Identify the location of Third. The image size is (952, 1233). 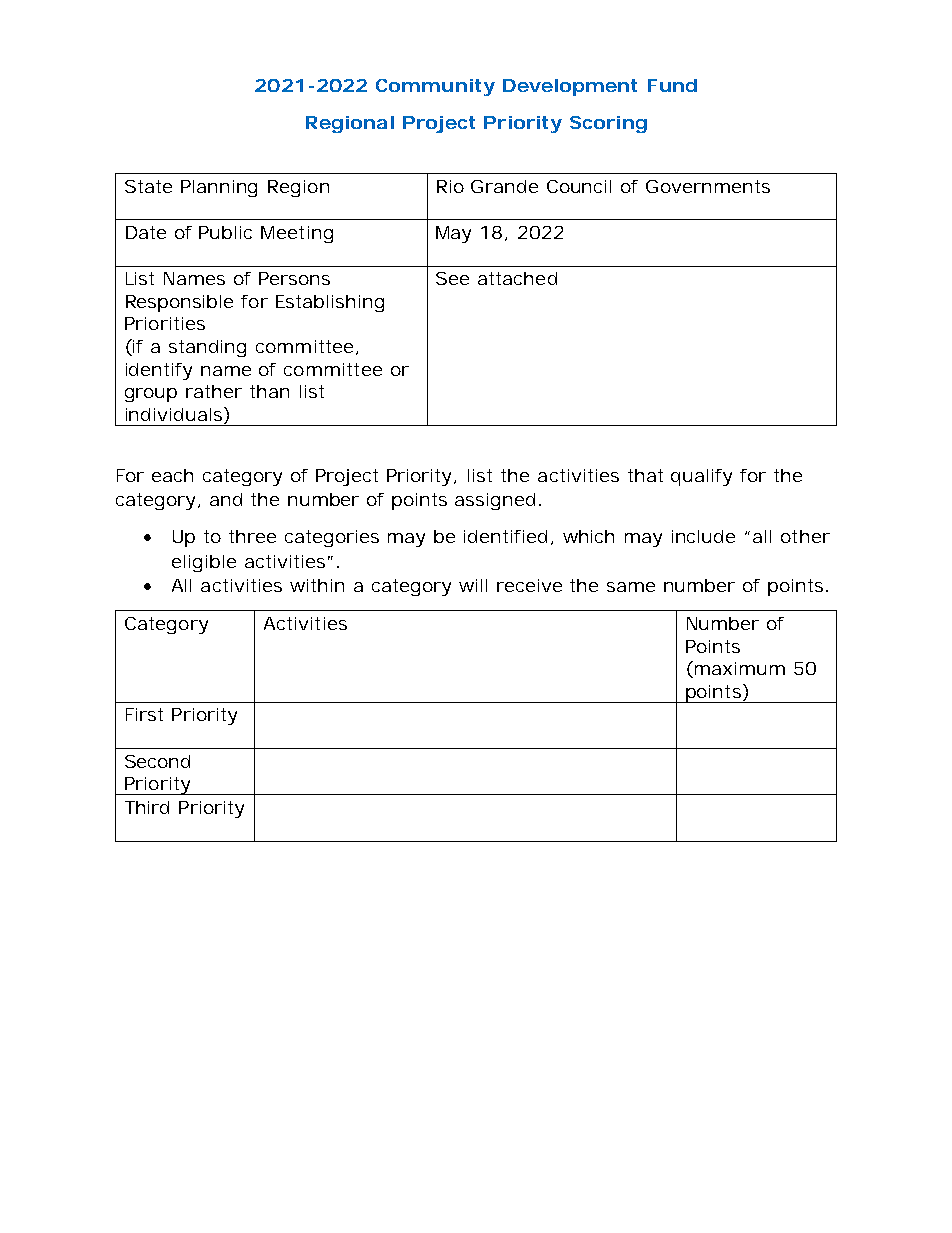
(147, 807).
